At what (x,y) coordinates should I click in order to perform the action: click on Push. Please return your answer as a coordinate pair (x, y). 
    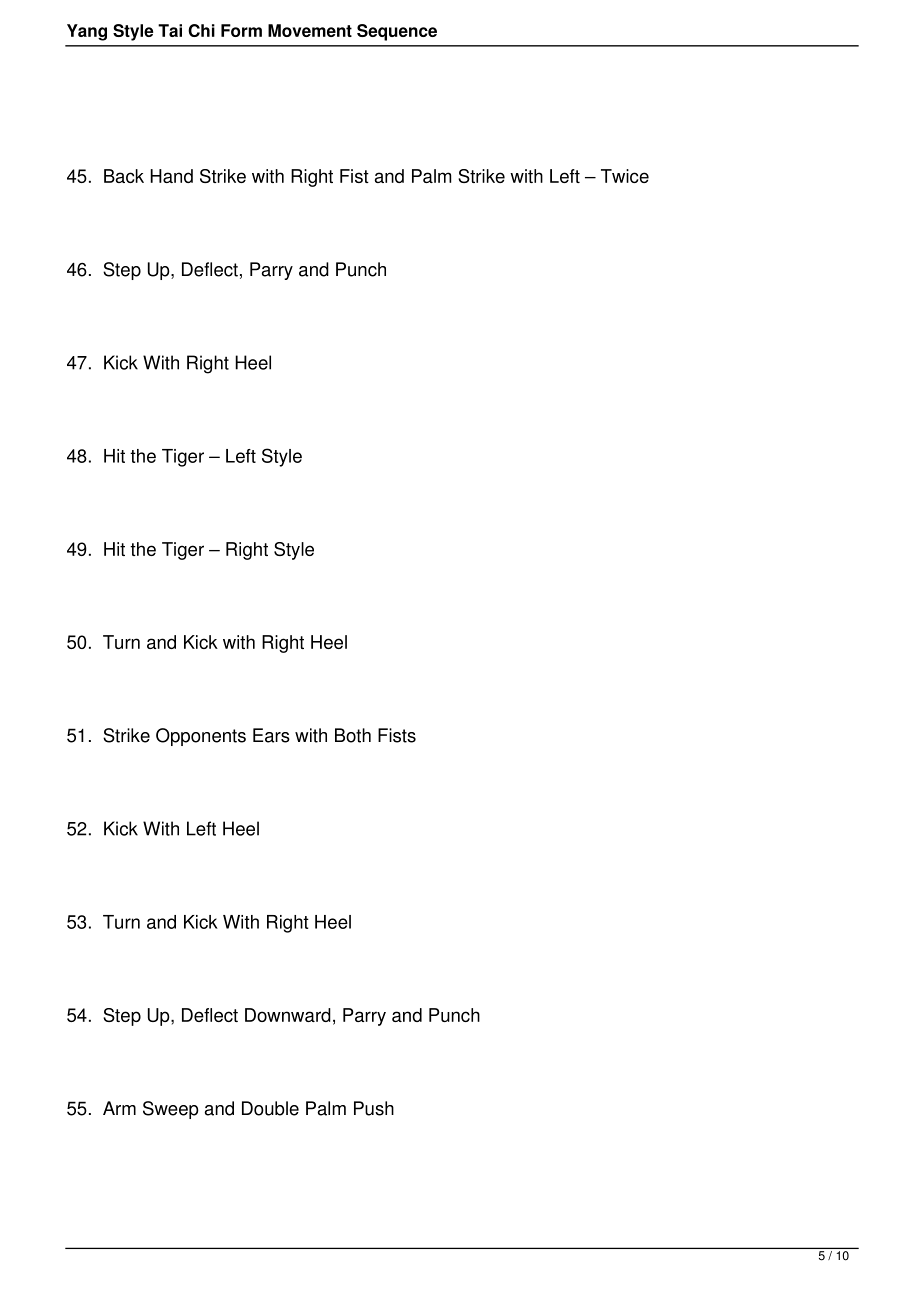
    Looking at the image, I should click on (374, 1108).
